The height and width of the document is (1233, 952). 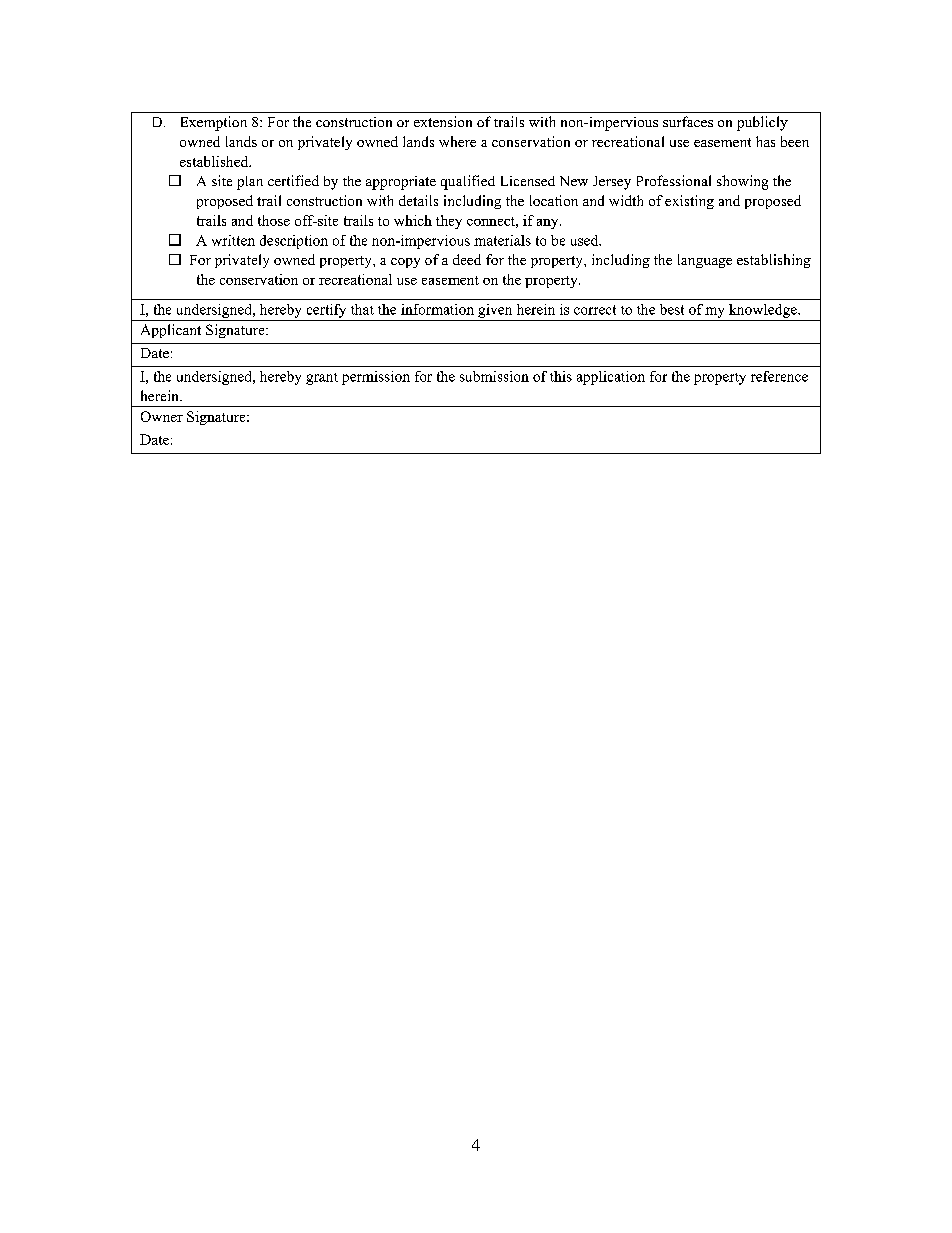 What do you see at coordinates (171, 331) in the document?
I see `Applicant` at bounding box center [171, 331].
